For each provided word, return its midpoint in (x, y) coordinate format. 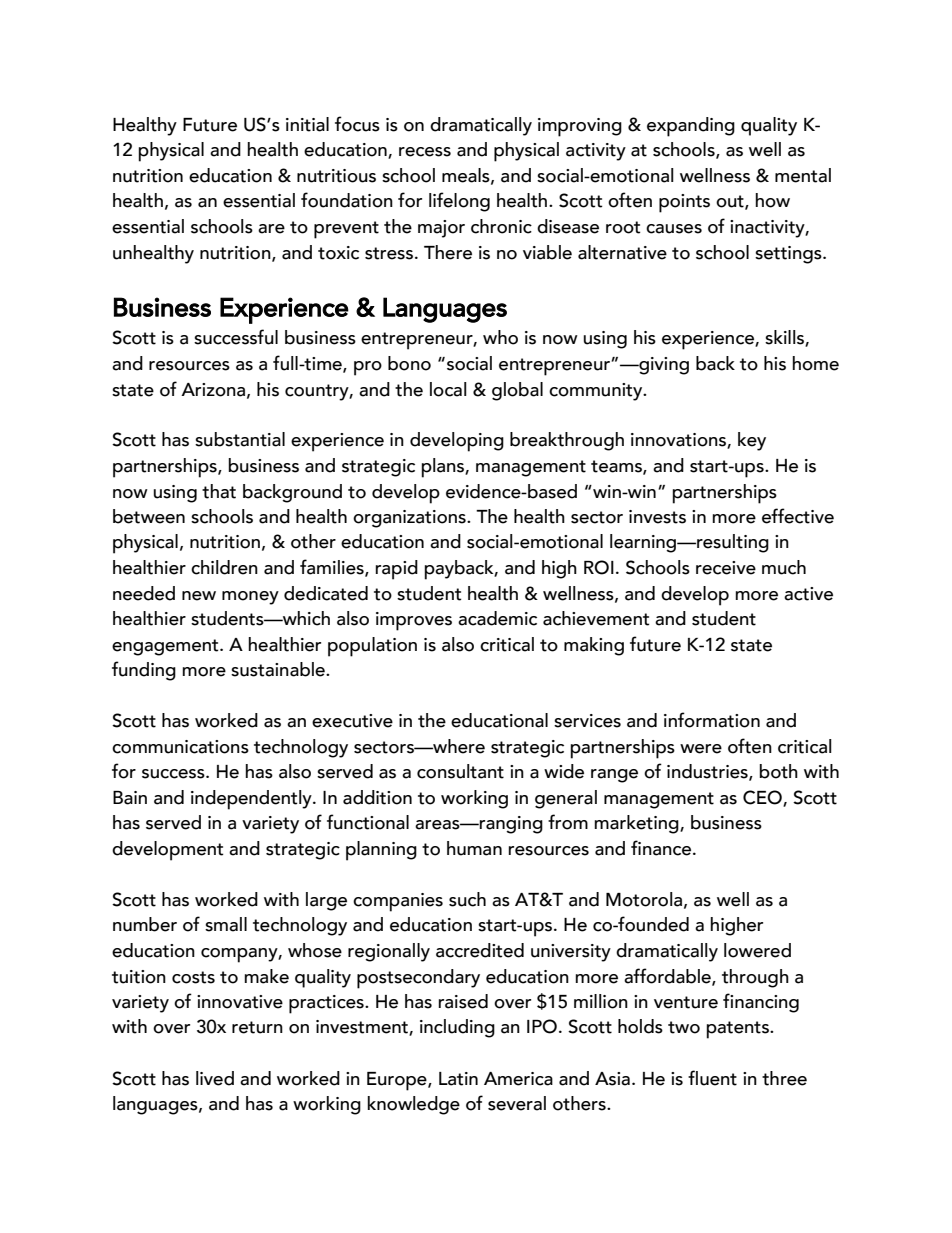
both (778, 771)
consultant (460, 771)
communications (180, 747)
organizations (410, 519)
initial (307, 124)
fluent (712, 1078)
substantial (240, 439)
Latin (458, 1079)
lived (215, 1078)
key (752, 441)
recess (425, 152)
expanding (691, 127)
